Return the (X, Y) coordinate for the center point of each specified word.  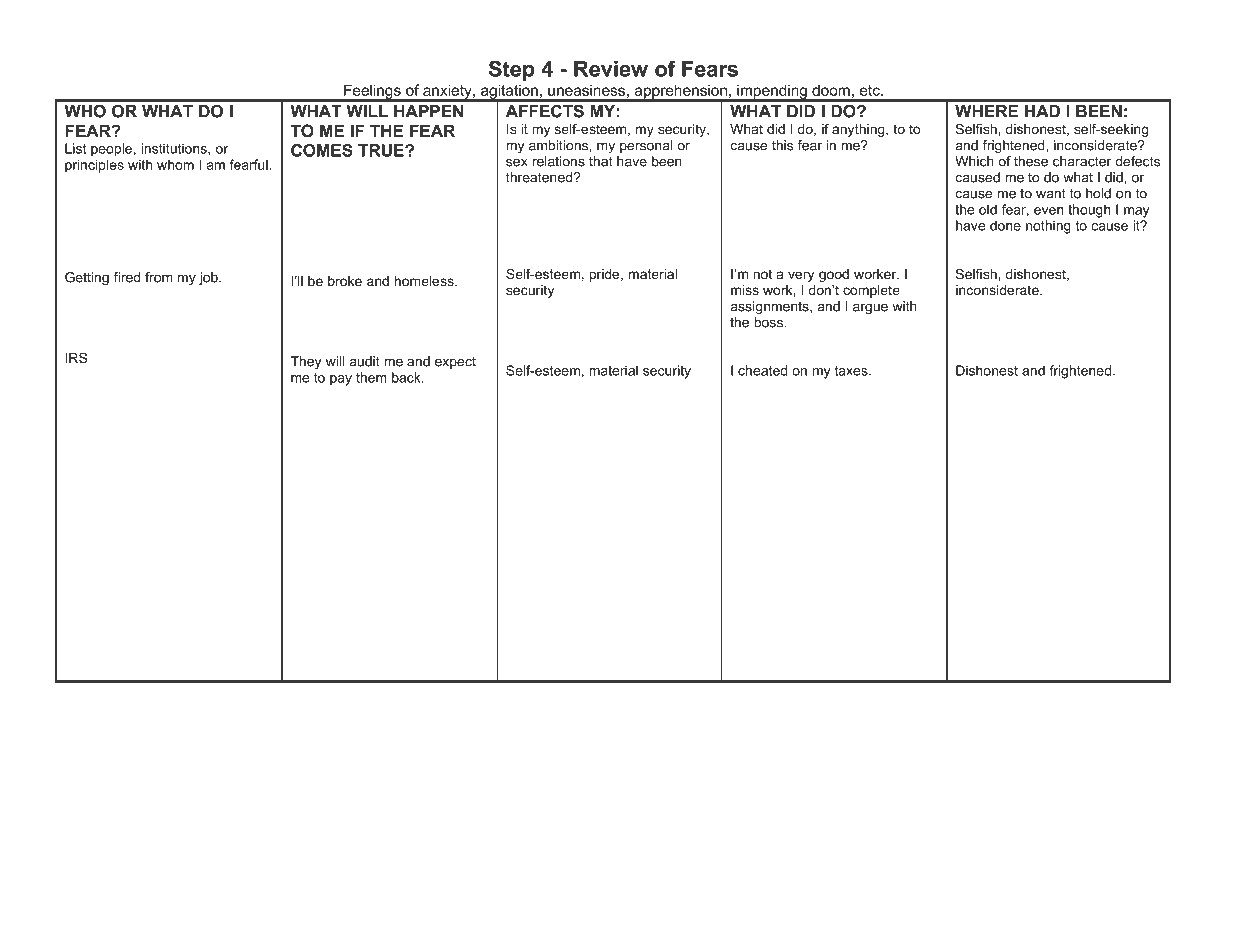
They (306, 362)
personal (646, 146)
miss (745, 290)
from (159, 277)
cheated (762, 370)
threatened (540, 177)
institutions (175, 148)
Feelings (372, 93)
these (1031, 161)
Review (611, 69)
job (209, 278)
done (1005, 225)
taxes (852, 371)
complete (871, 291)
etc (871, 90)
